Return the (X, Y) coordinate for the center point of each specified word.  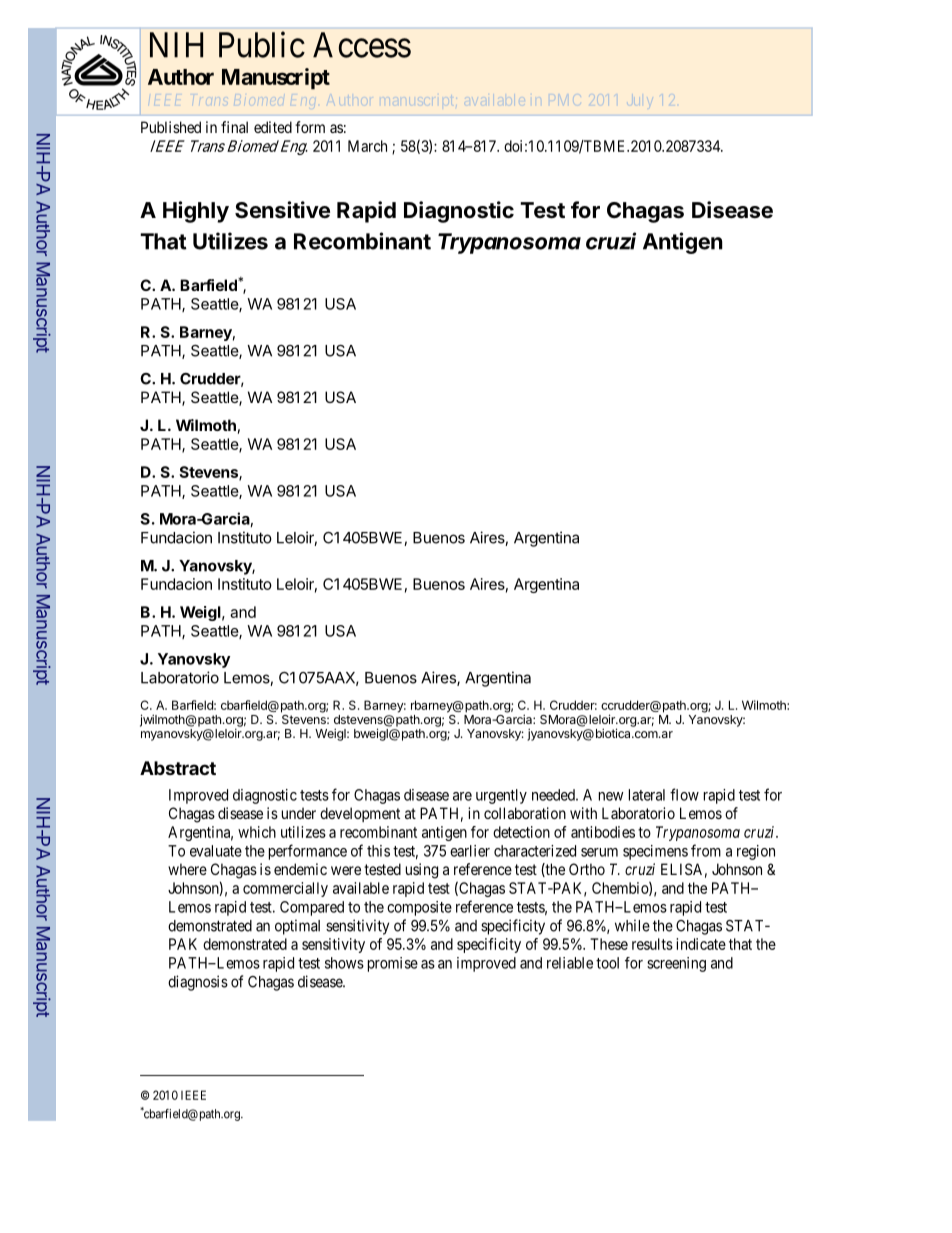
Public (262, 44)
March (367, 146)
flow (684, 794)
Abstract (178, 768)
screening (676, 964)
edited (273, 127)
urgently (501, 796)
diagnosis (198, 983)
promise (393, 964)
